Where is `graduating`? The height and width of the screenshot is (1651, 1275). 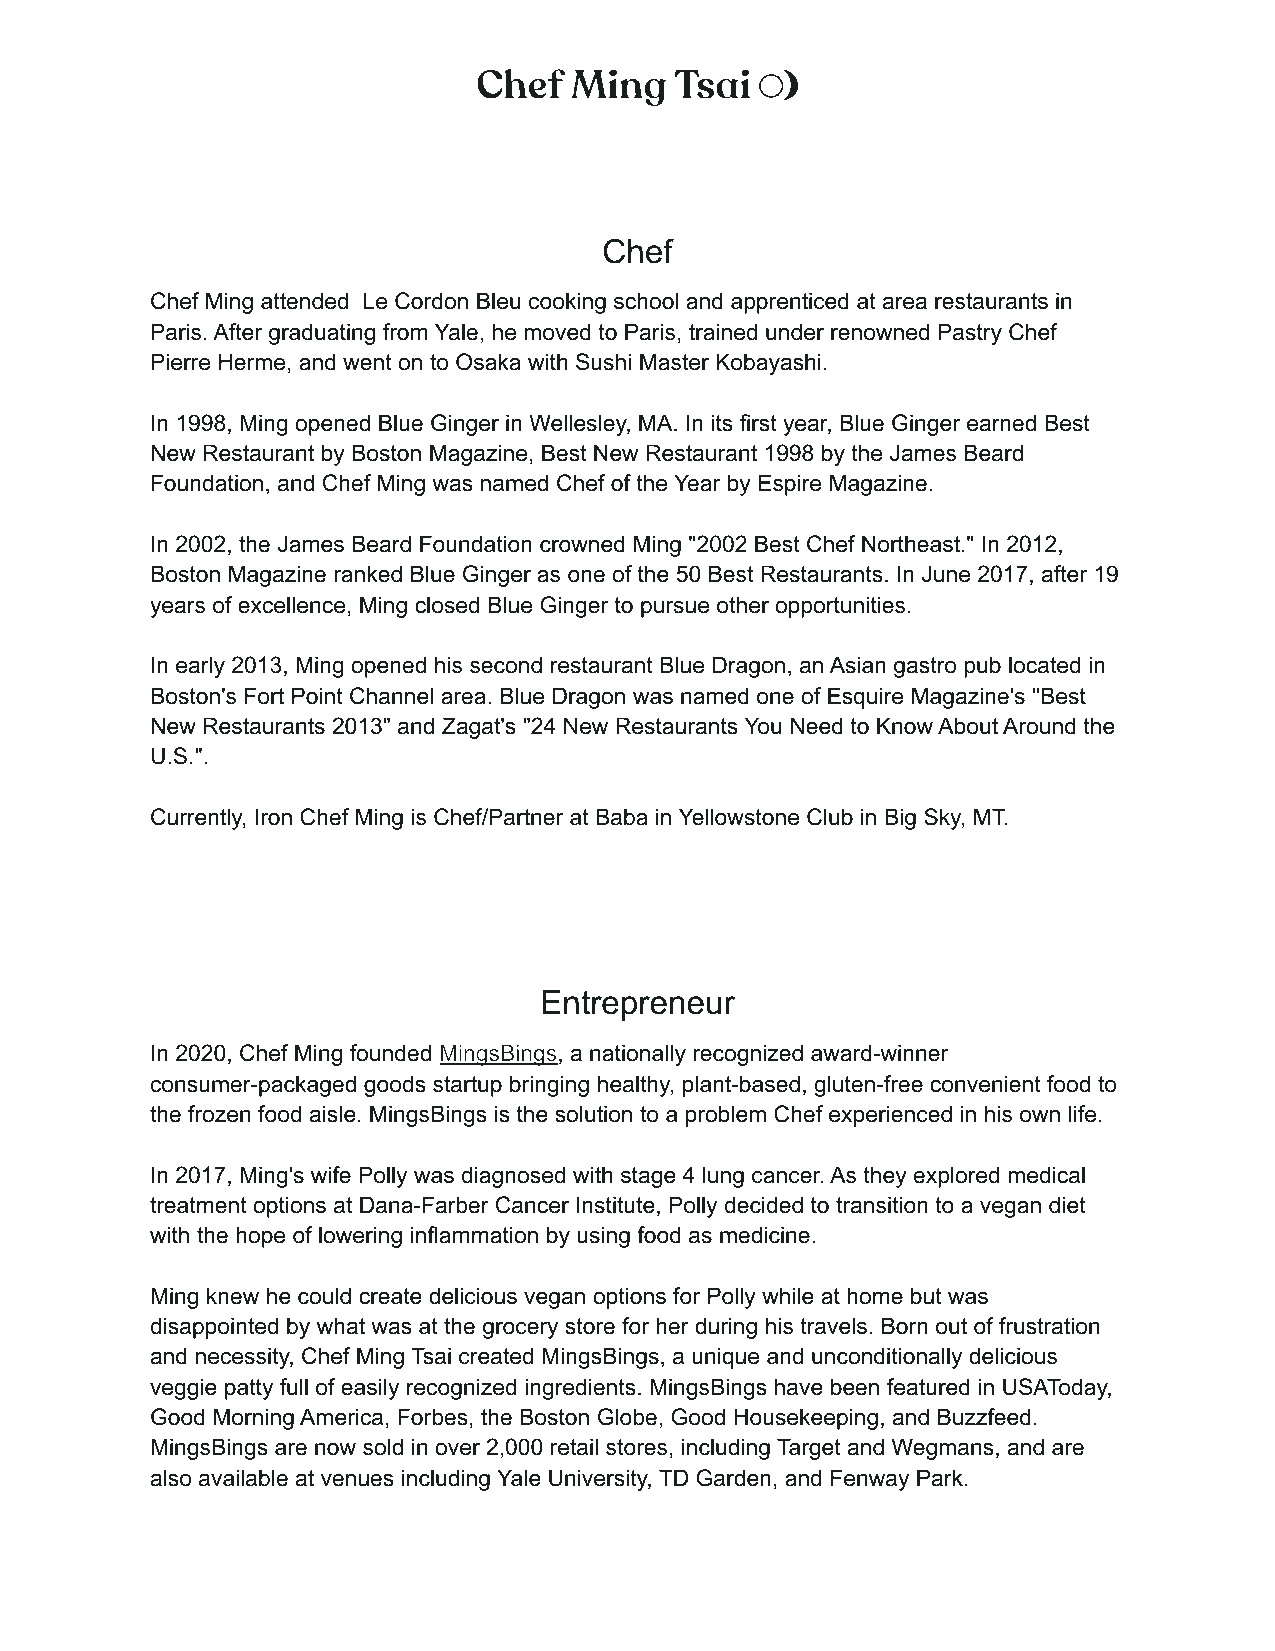 graduating is located at coordinates (322, 334).
